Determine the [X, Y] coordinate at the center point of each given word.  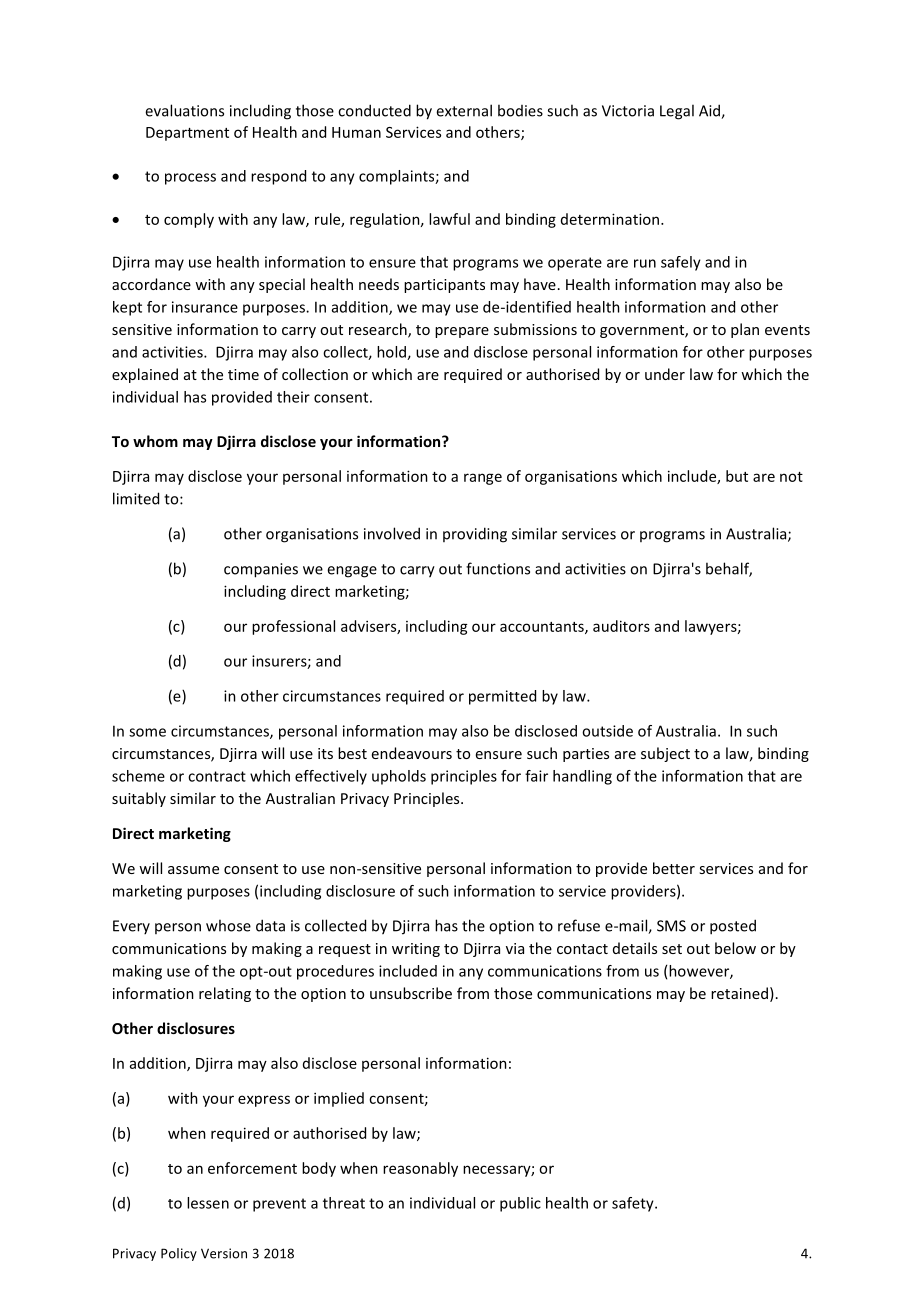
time [243, 374]
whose [228, 925]
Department [187, 134]
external [464, 110]
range [483, 479]
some [147, 732]
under [665, 374]
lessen [208, 1203]
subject [665, 754]
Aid [710, 111]
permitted [502, 697]
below [735, 948]
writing [416, 950]
